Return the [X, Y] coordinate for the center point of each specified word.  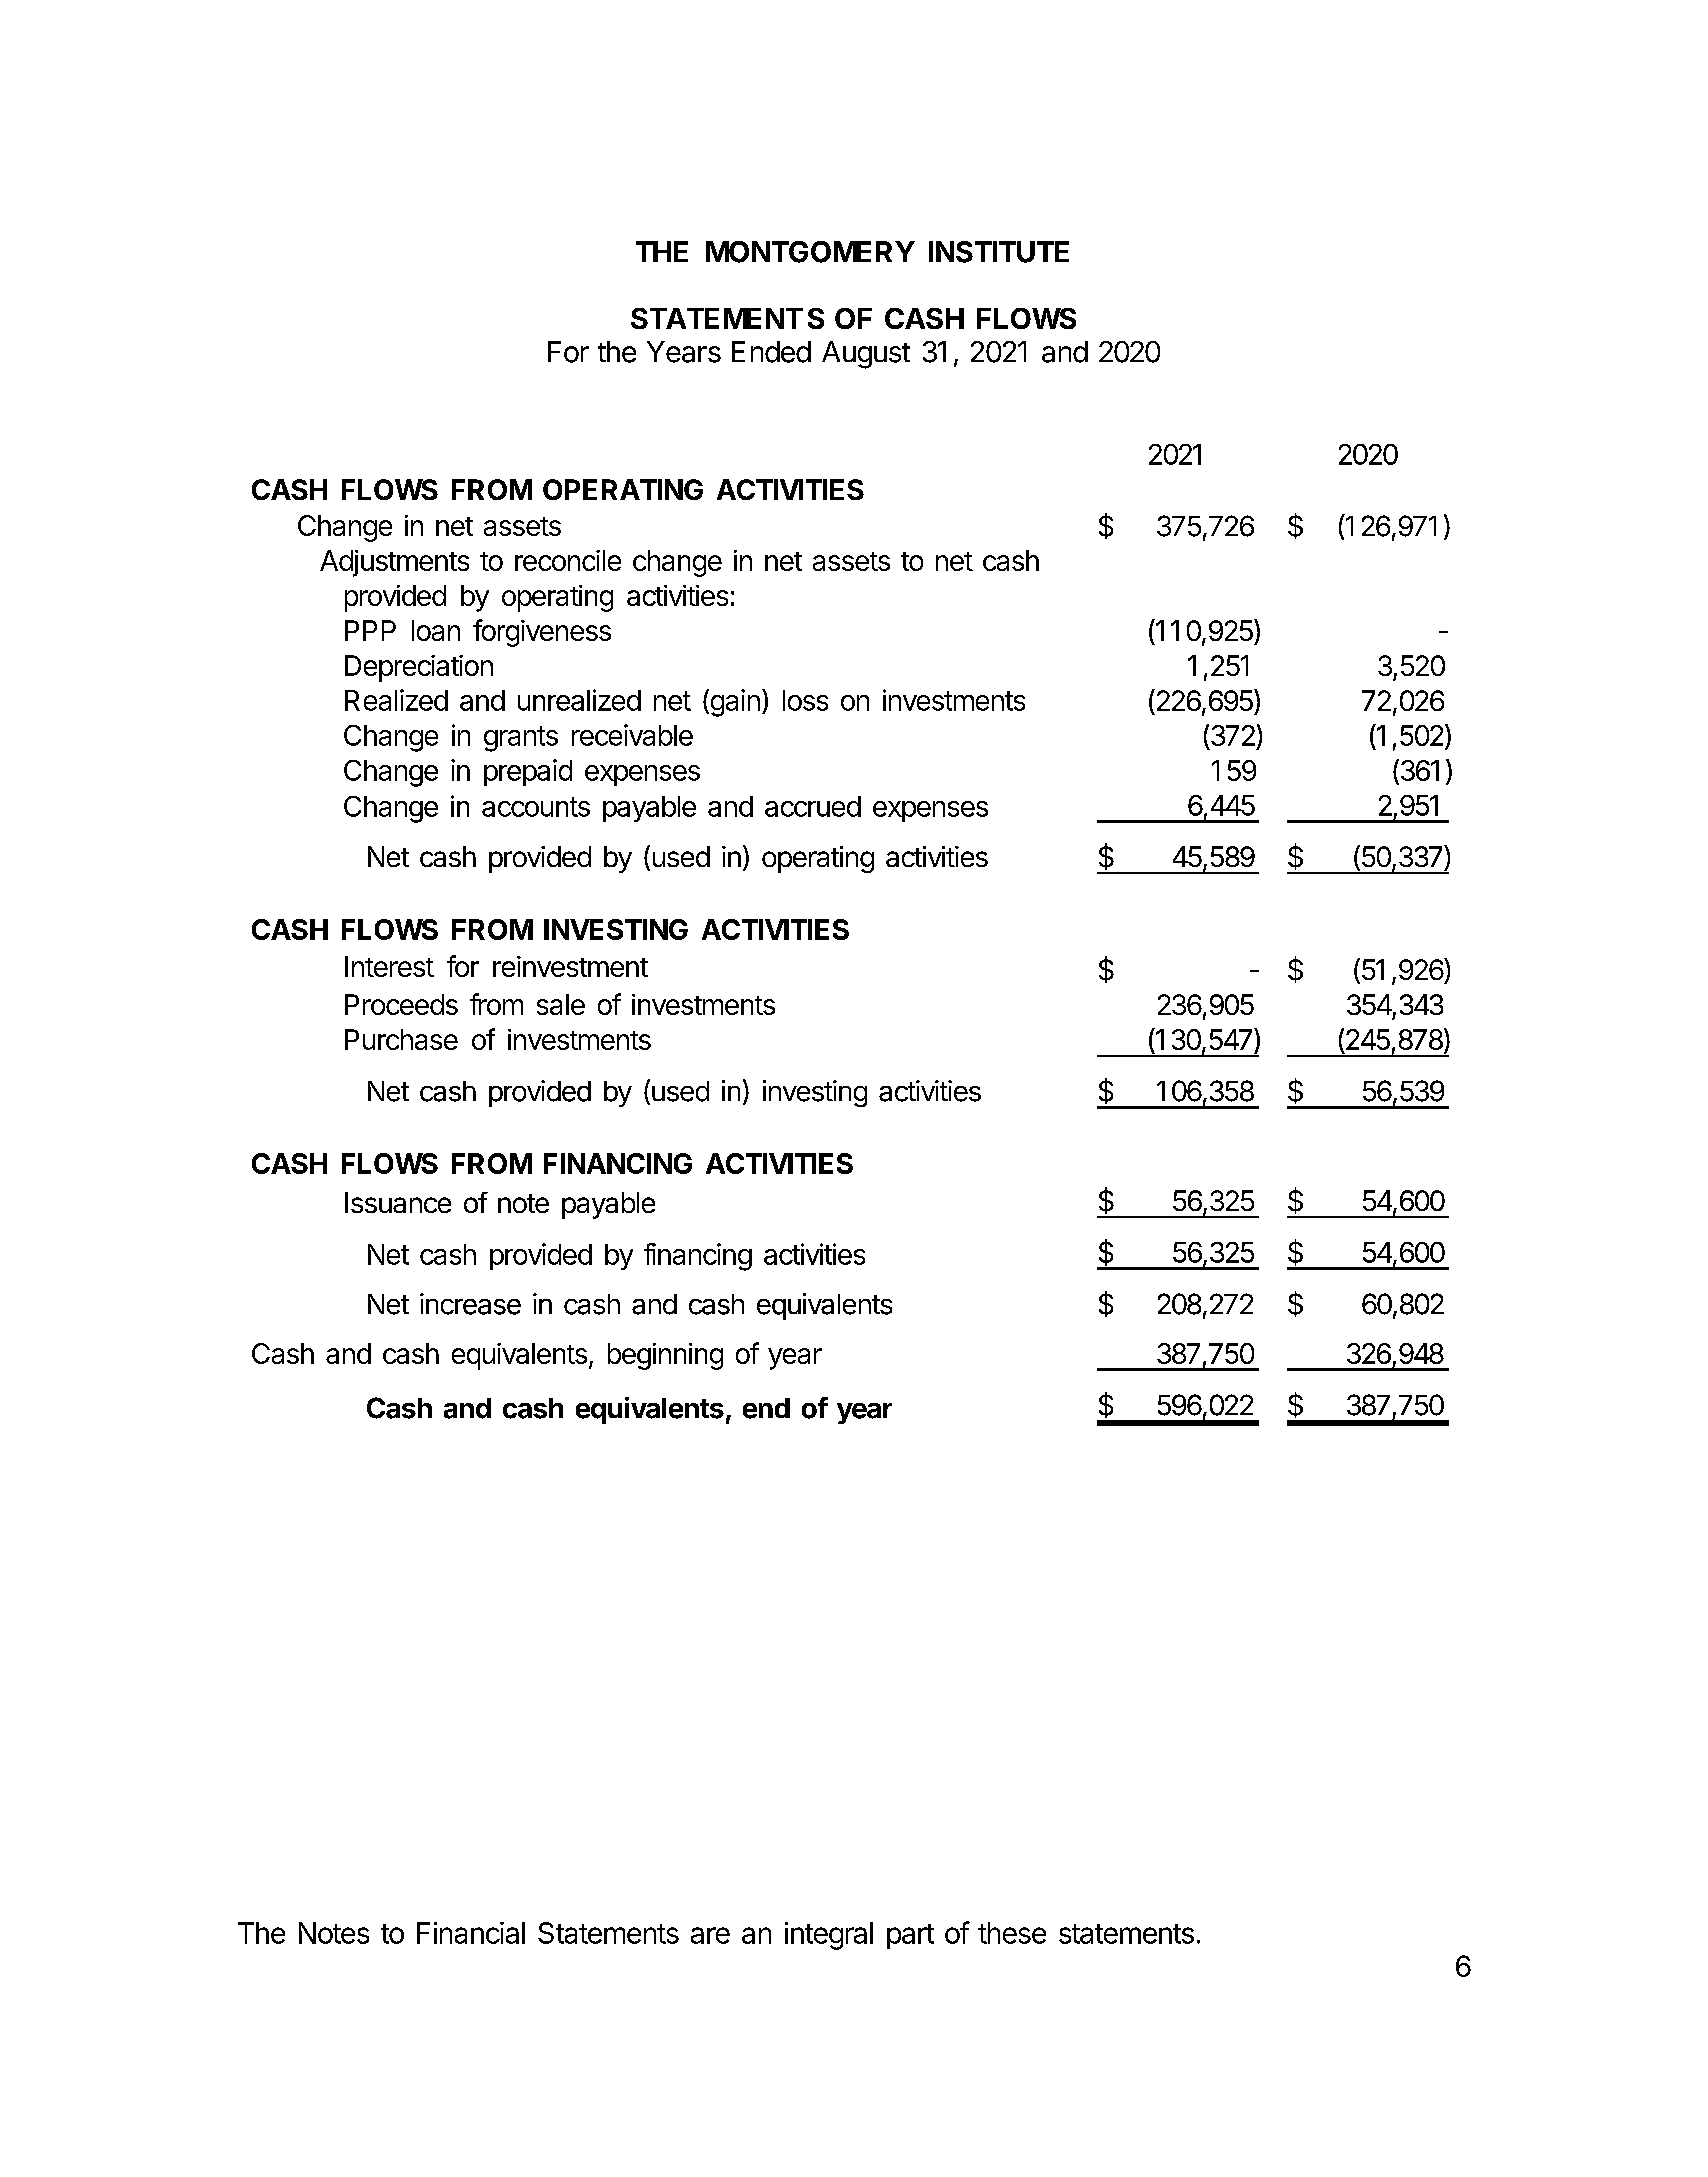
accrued [813, 806]
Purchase [401, 1039]
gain [734, 703]
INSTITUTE [999, 252]
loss [805, 700]
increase [470, 1304]
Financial [471, 1933]
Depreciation [419, 668]
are [710, 1935]
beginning [665, 1356]
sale [561, 1004]
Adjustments [394, 563]
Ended [771, 352]
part [910, 1936]
